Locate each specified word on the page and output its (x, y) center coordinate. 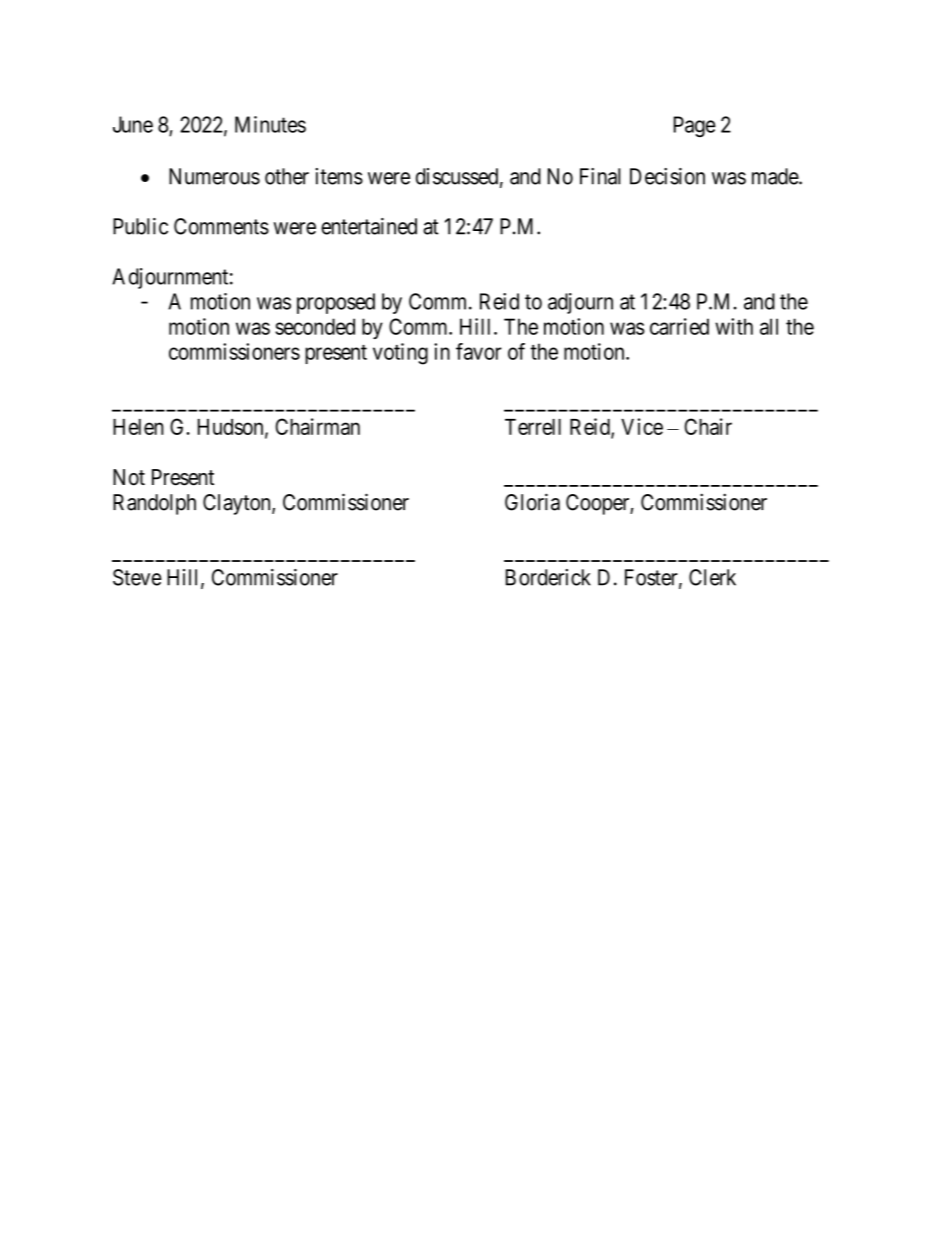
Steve (137, 577)
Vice (642, 426)
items (339, 176)
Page (695, 126)
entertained (369, 226)
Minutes (270, 124)
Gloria (532, 502)
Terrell (533, 427)
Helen (138, 427)
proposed (336, 303)
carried (679, 326)
